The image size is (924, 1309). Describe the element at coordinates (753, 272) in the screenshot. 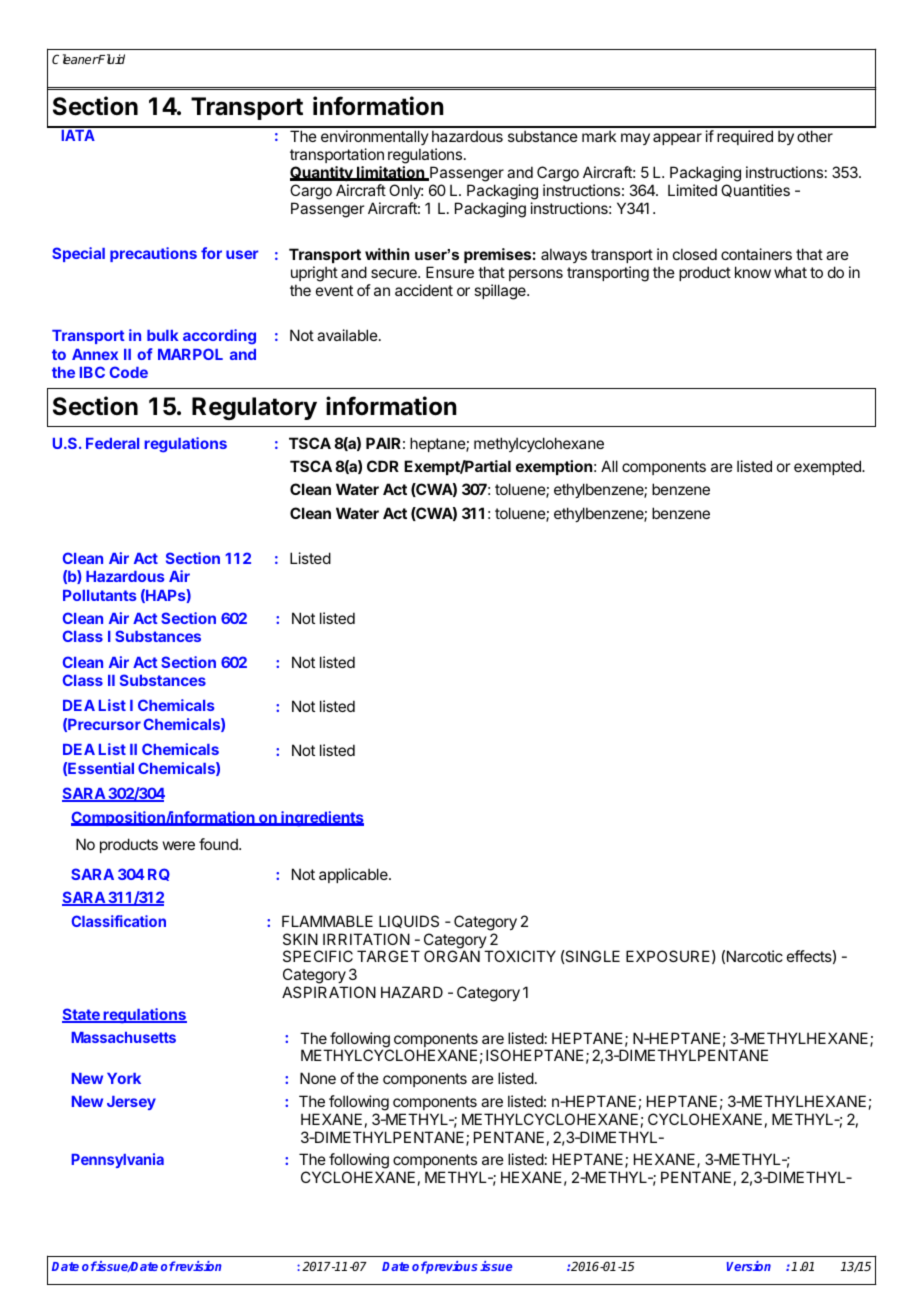

I see `know` at that location.
